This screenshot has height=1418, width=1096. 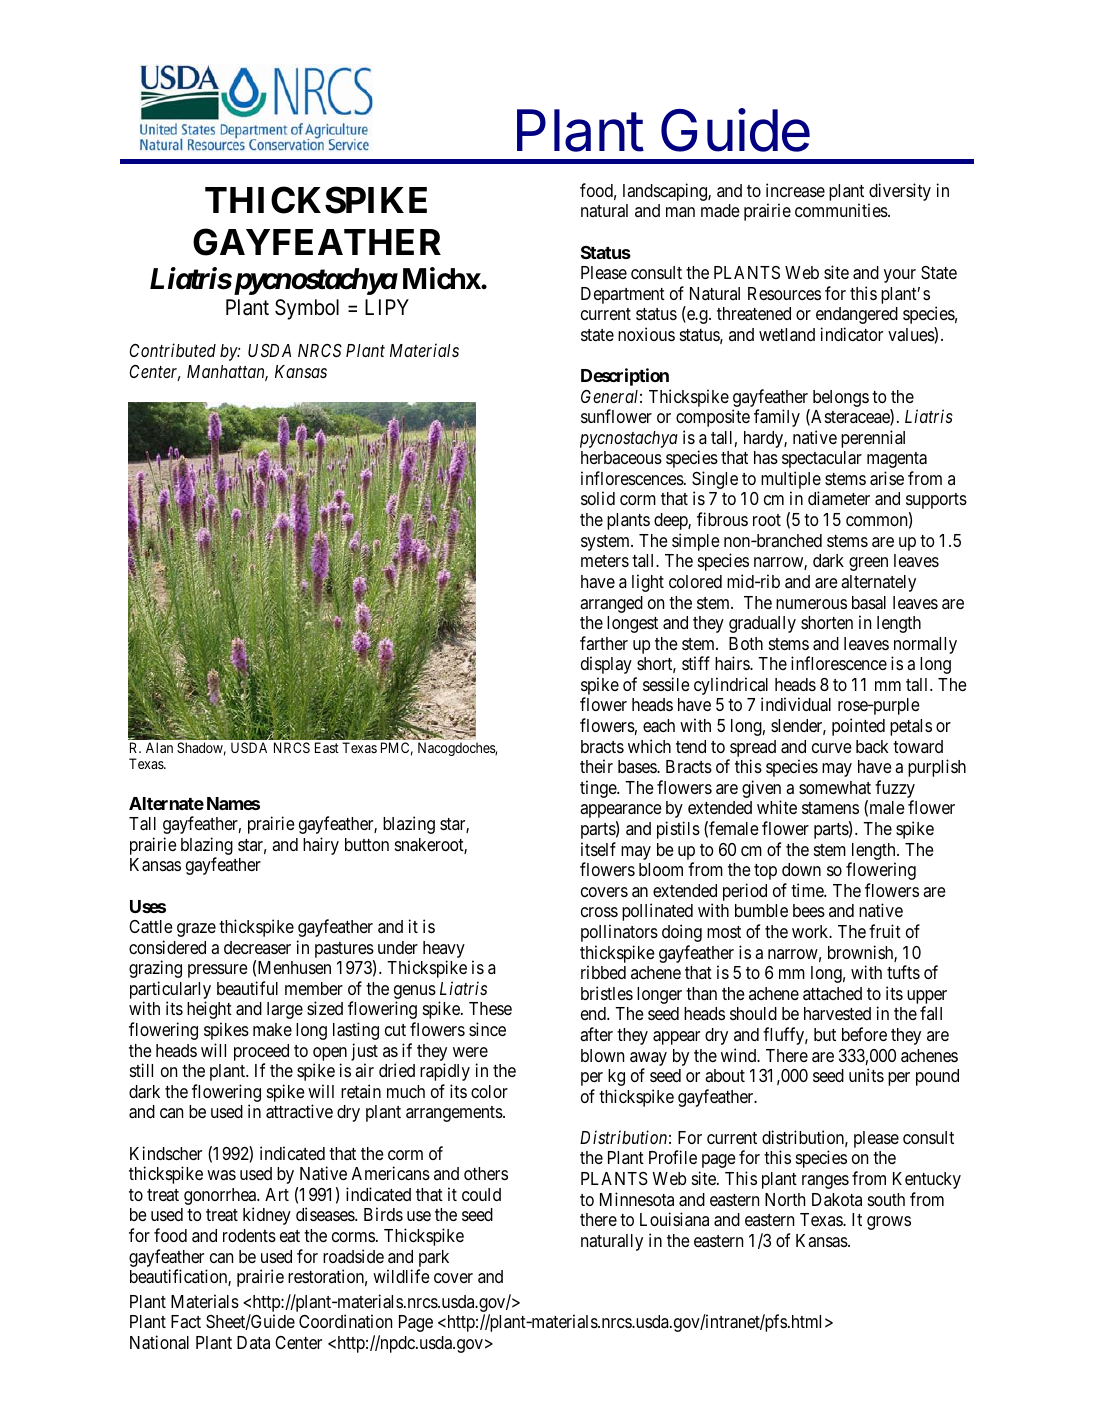 I want to click on communities, so click(x=842, y=210).
